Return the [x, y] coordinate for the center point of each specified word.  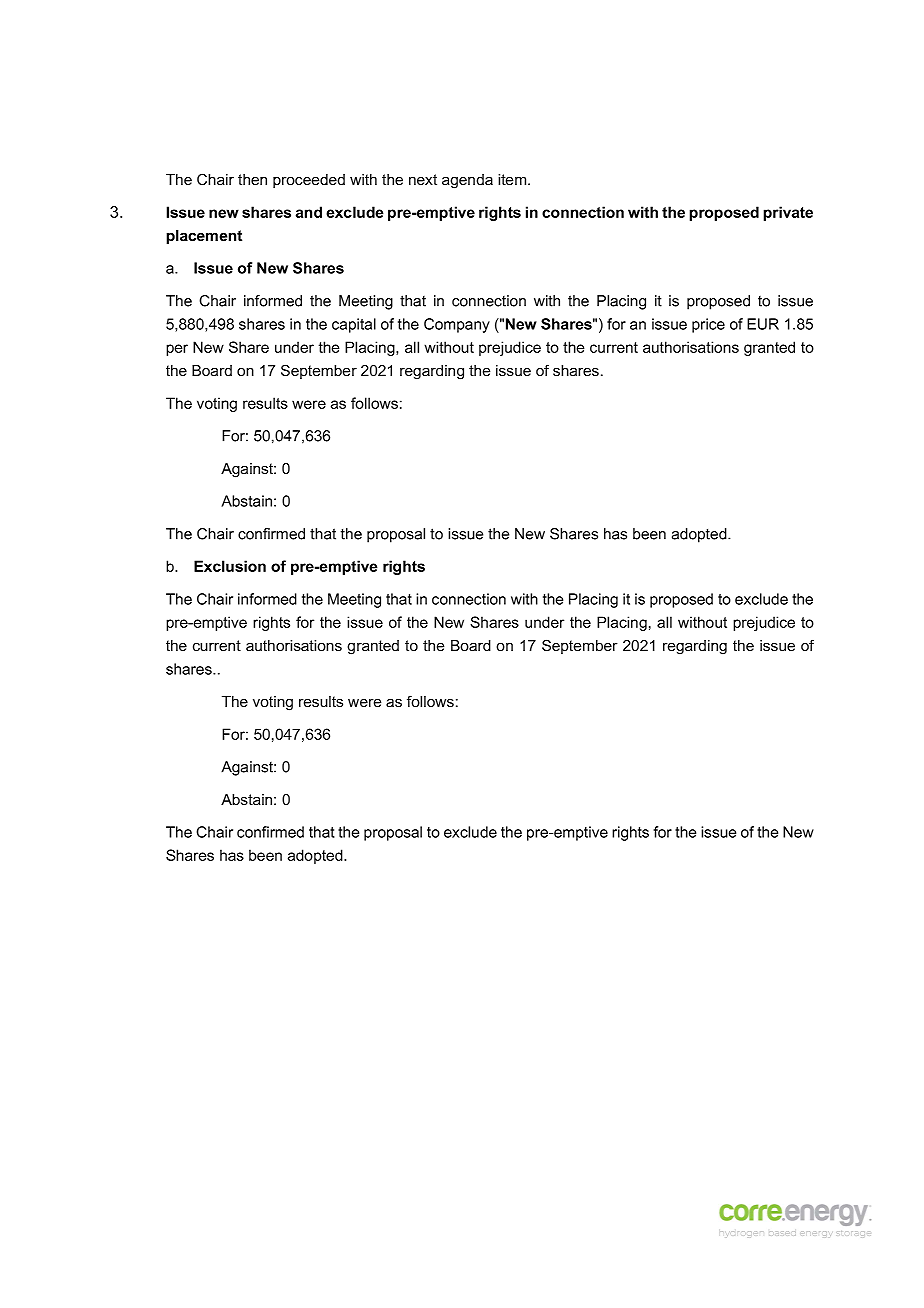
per [177, 350]
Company [457, 325]
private [788, 213]
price [708, 325]
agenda [467, 181]
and [309, 212]
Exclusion [230, 566]
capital [354, 325]
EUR [763, 324]
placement [204, 237]
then [252, 179]
